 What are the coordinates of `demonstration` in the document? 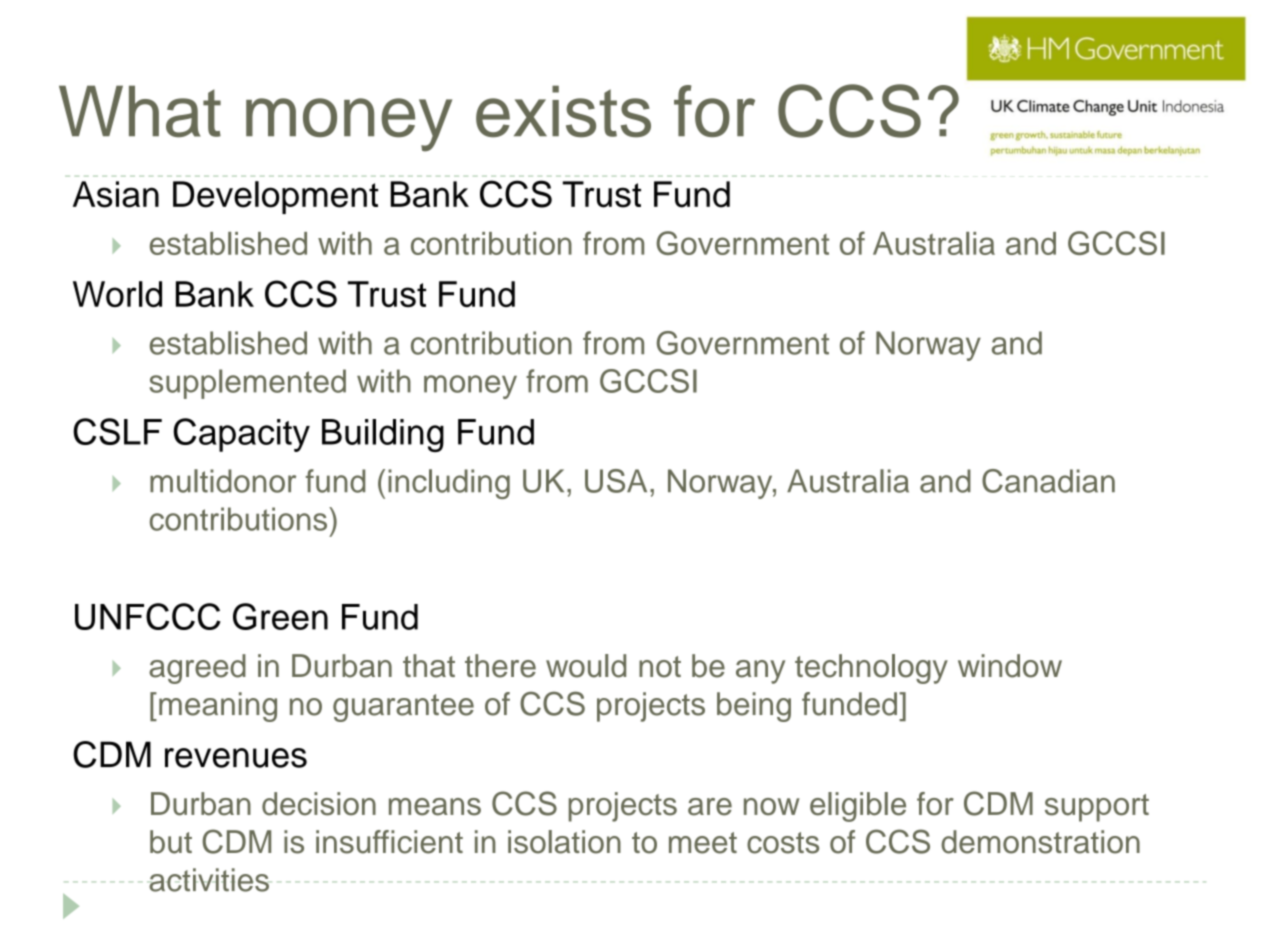 It's located at (1040, 842).
